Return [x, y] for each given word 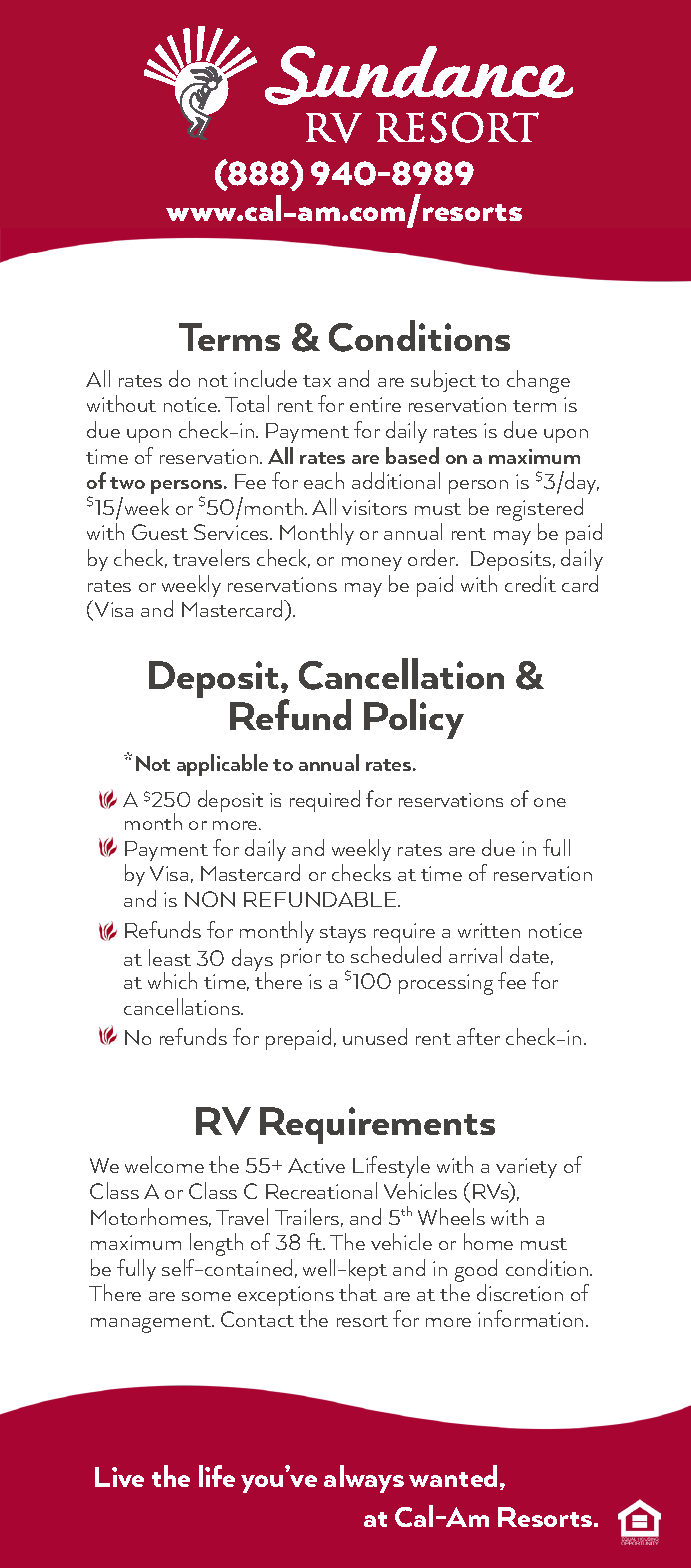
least [170, 957]
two [127, 483]
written [489, 930]
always [364, 1479]
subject [443, 381]
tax [317, 381]
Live [119, 1477]
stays [343, 934]
